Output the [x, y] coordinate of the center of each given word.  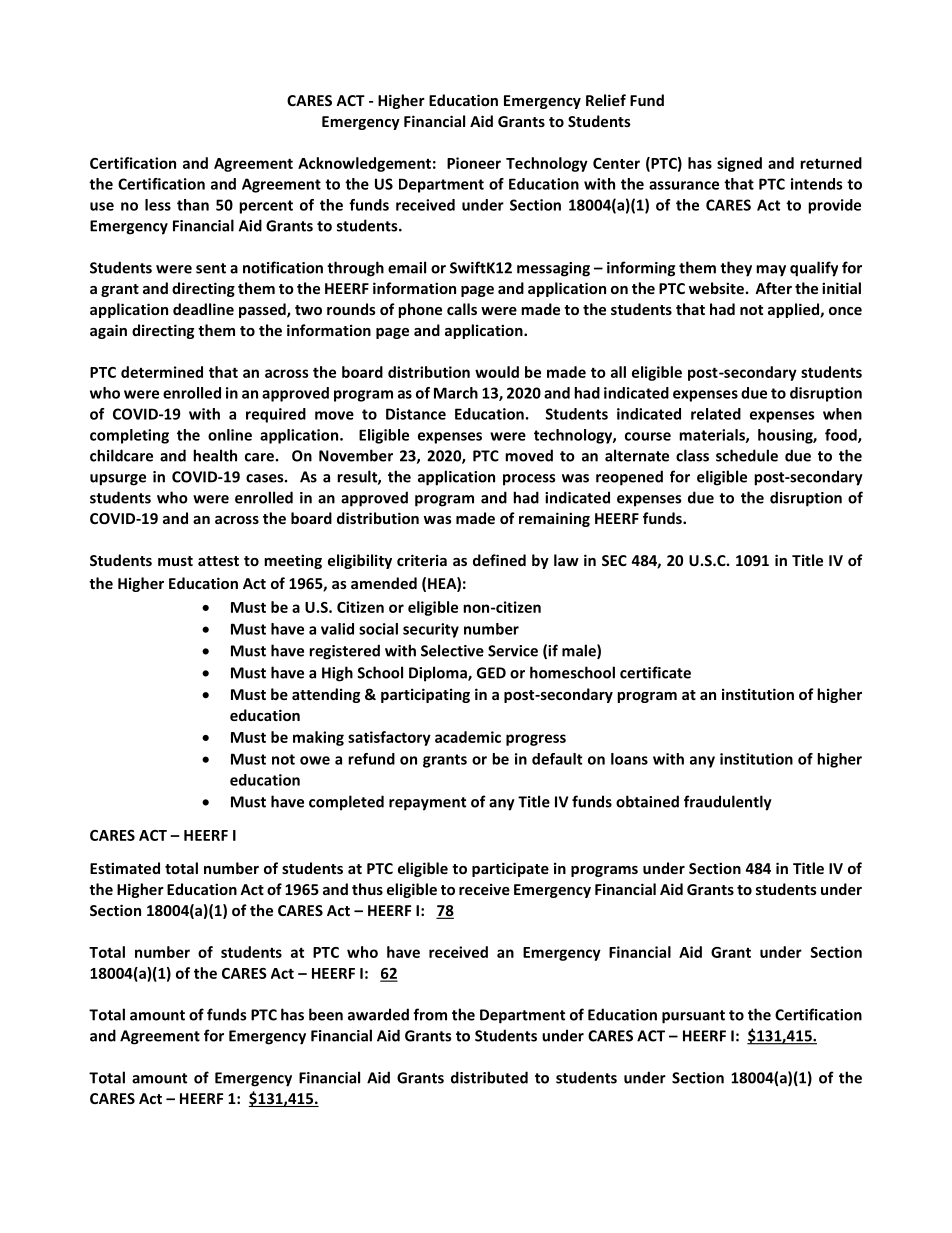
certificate [655, 672]
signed [739, 164]
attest [218, 561]
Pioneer [474, 163]
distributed [489, 1077]
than [193, 205]
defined [499, 560]
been [326, 1014]
